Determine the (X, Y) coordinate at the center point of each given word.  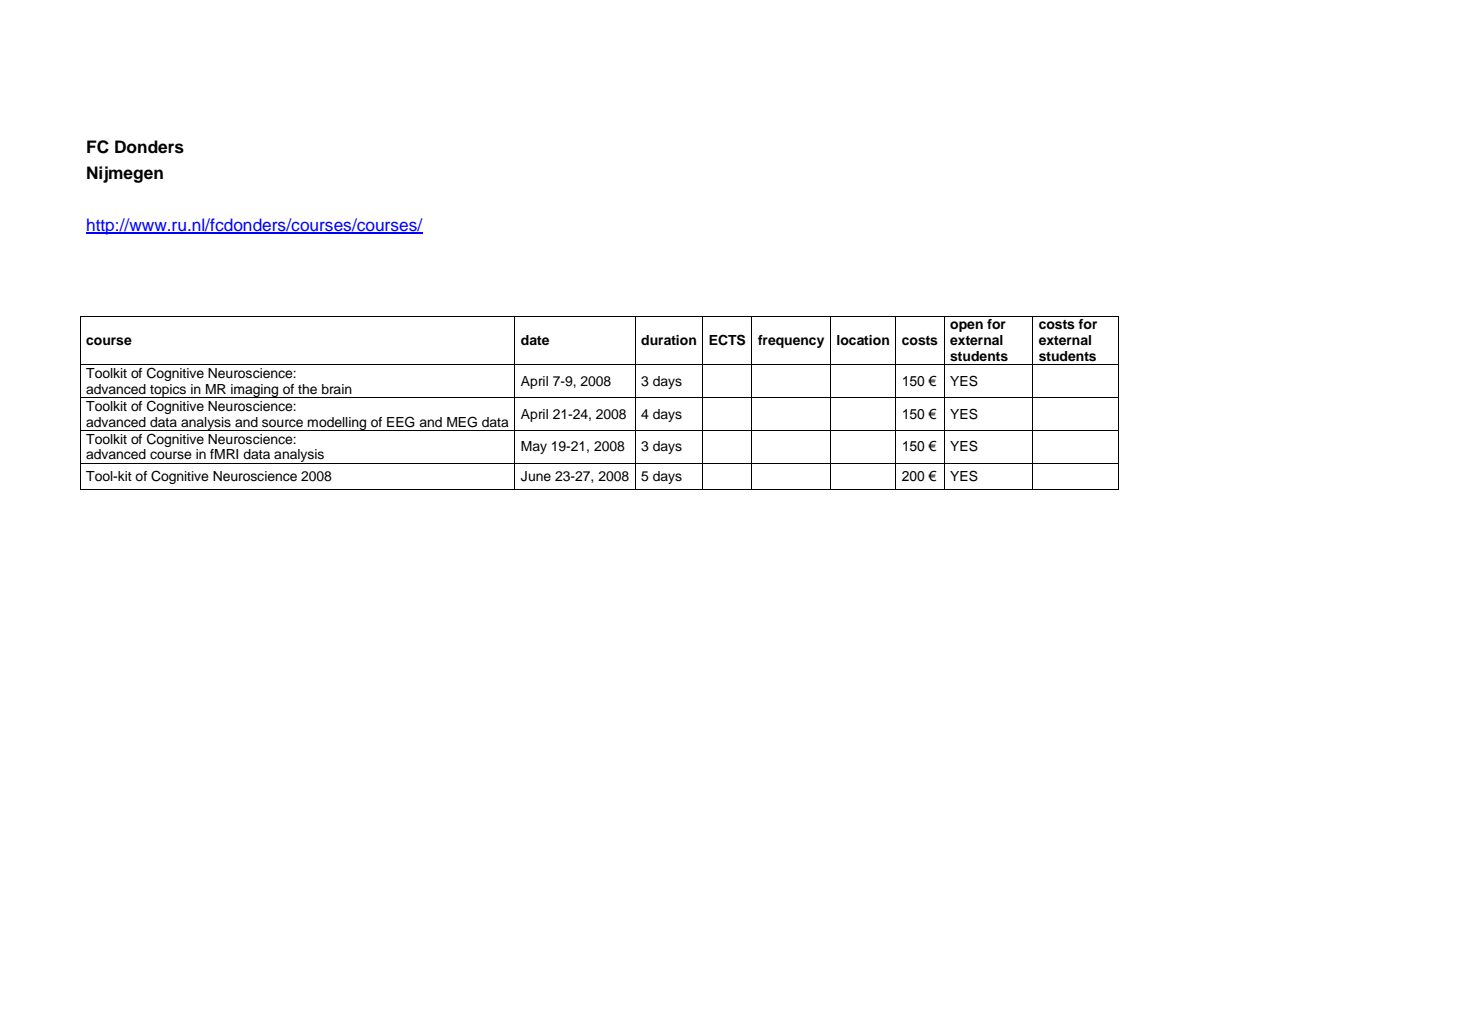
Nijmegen (125, 174)
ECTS (727, 340)
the (307, 389)
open (966, 326)
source (282, 423)
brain (337, 389)
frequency (791, 341)
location (863, 340)
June (536, 476)
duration (668, 340)
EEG (401, 422)
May (534, 447)
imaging (255, 391)
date (535, 340)
